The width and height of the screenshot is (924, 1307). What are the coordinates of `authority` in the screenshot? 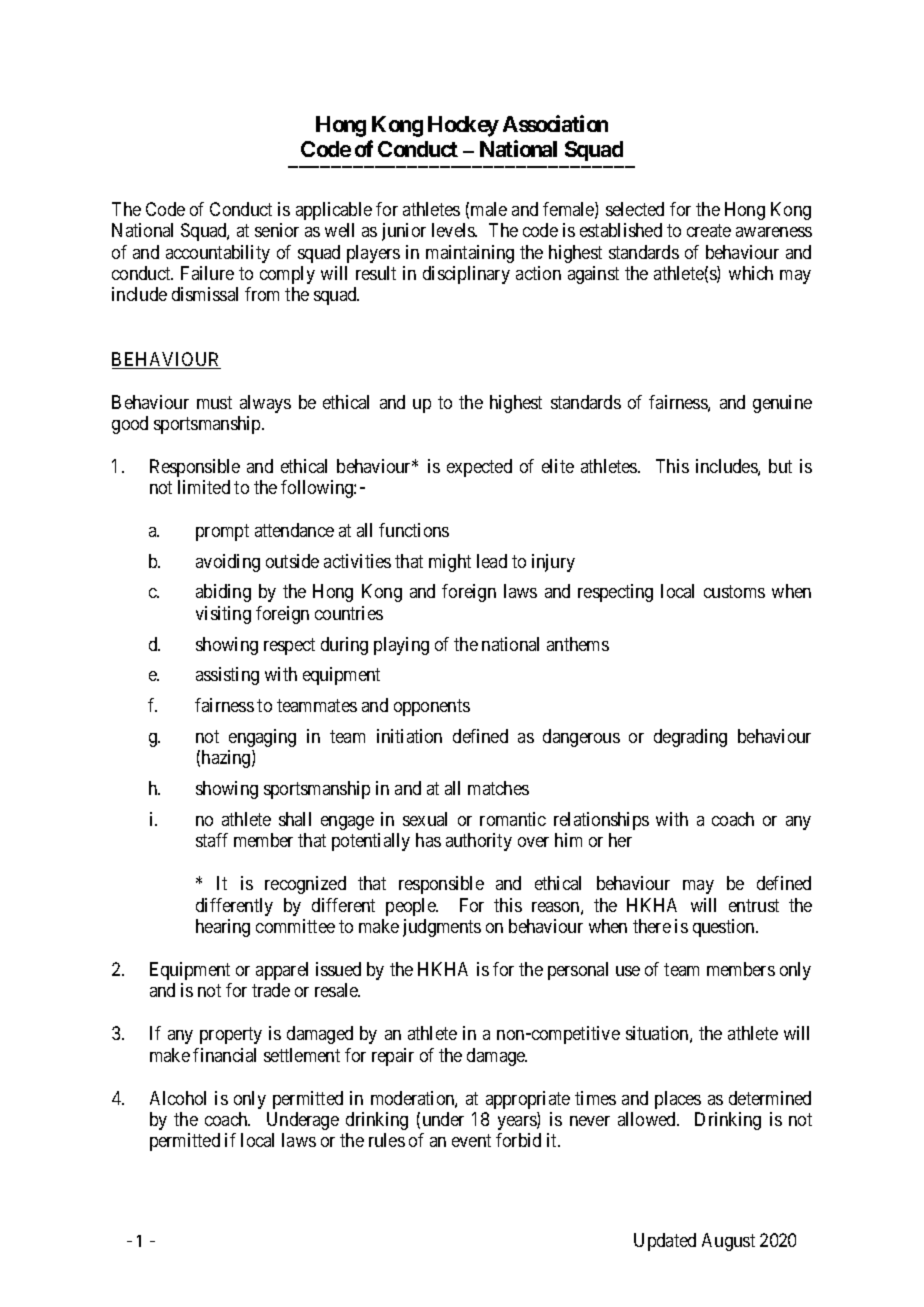 It's located at (479, 842).
